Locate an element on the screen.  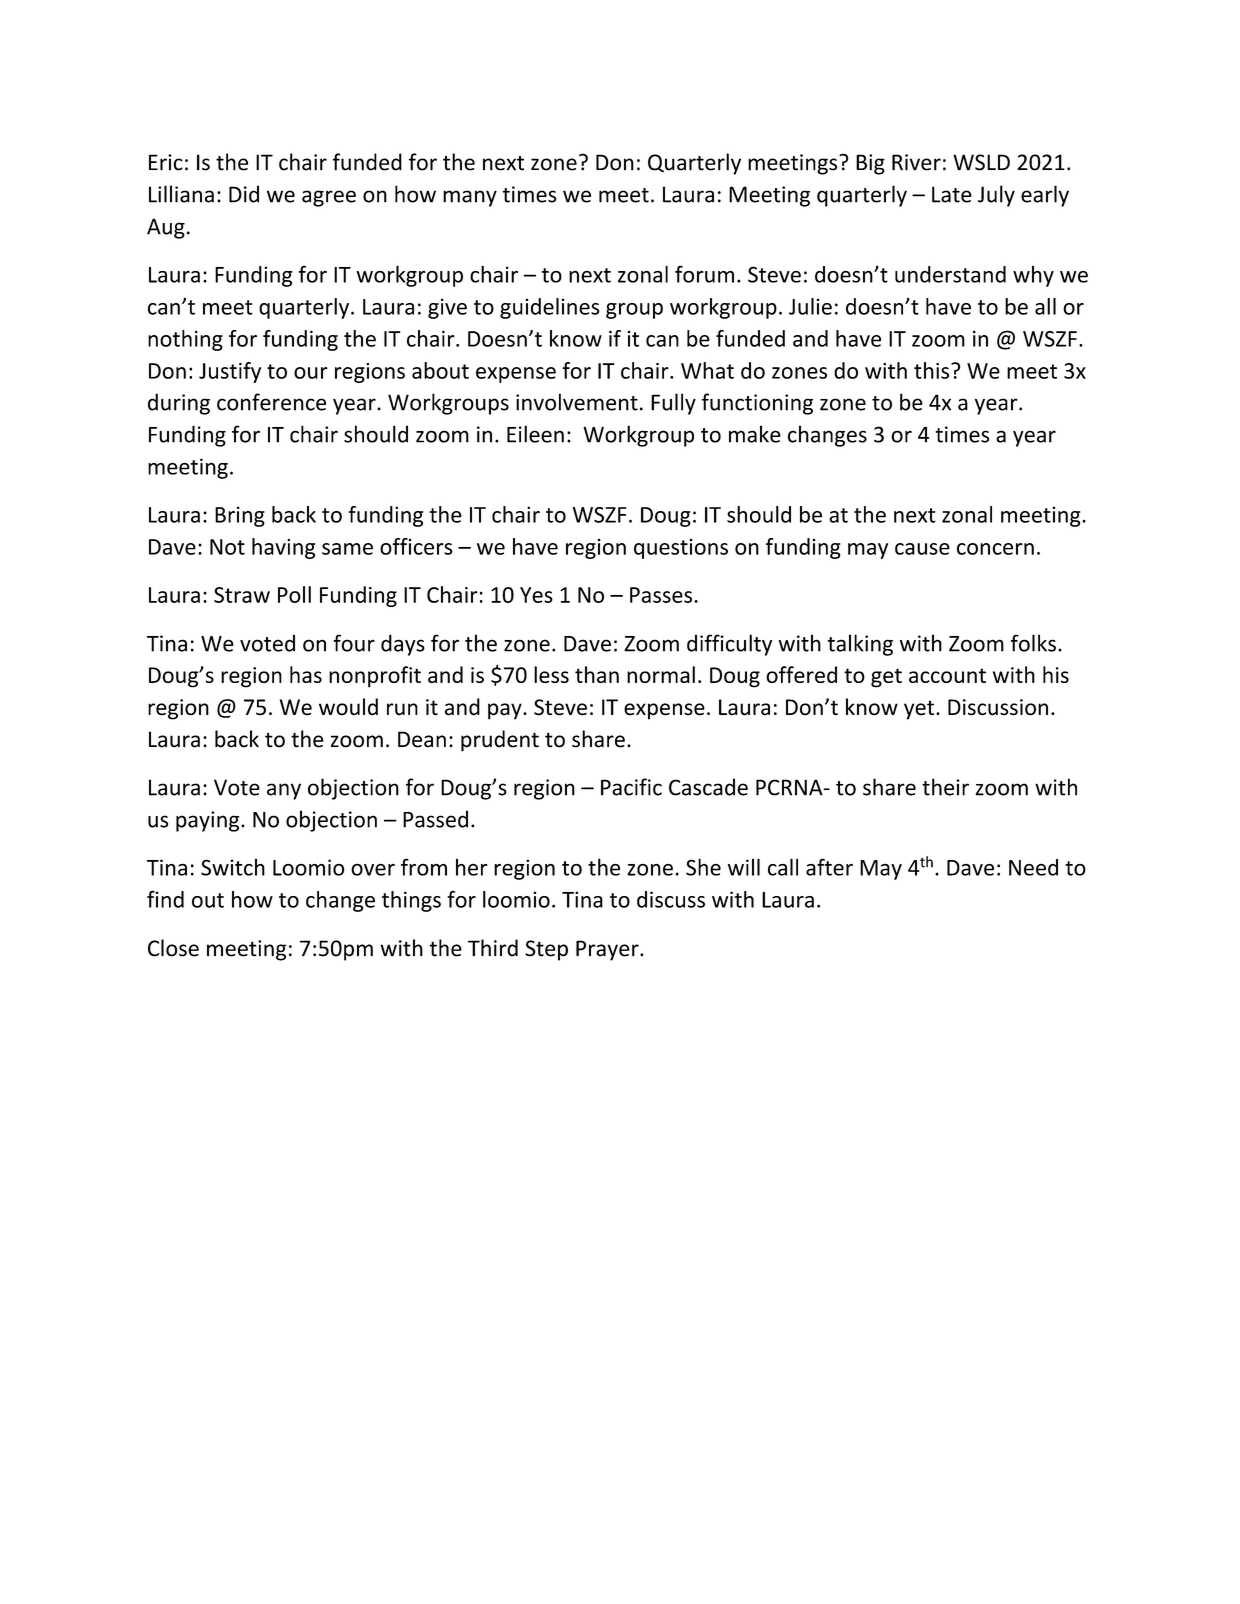
than is located at coordinates (597, 674).
